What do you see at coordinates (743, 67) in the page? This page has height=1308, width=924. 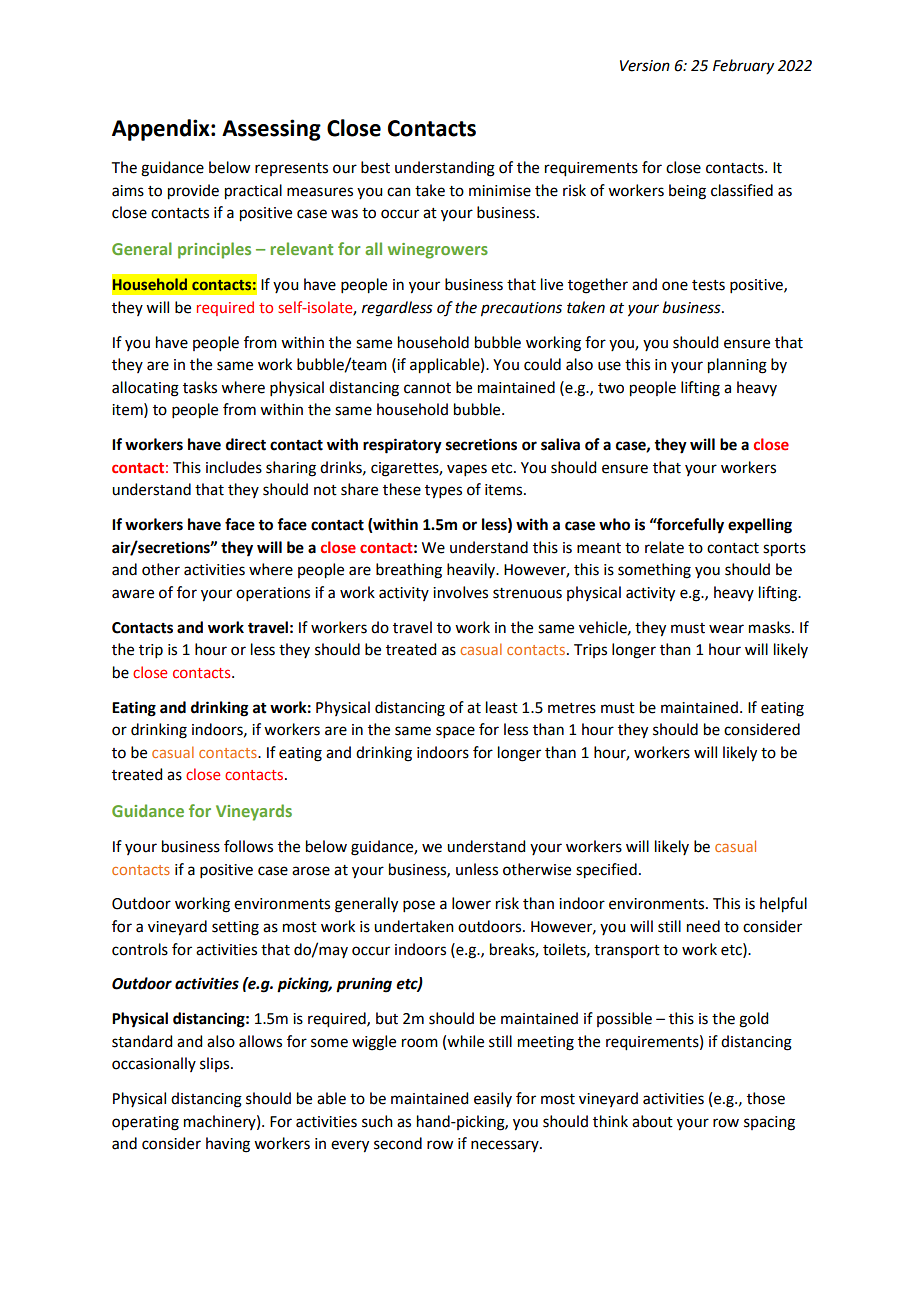 I see `February` at bounding box center [743, 67].
